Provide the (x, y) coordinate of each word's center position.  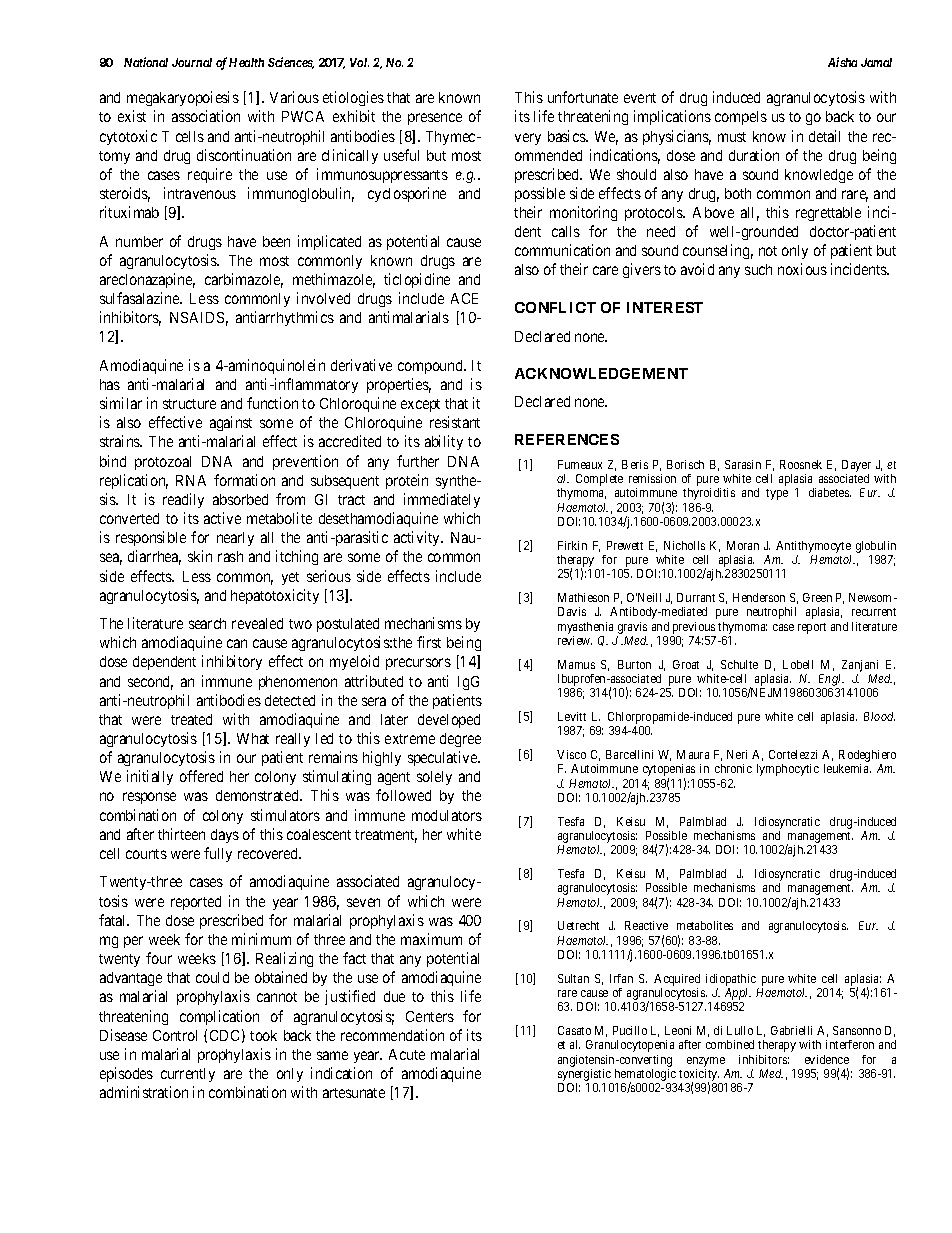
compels (741, 118)
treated (191, 719)
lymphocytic (788, 770)
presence (435, 119)
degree (460, 740)
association (206, 116)
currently (188, 1075)
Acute (407, 1054)
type (777, 494)
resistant (455, 422)
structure (189, 404)
